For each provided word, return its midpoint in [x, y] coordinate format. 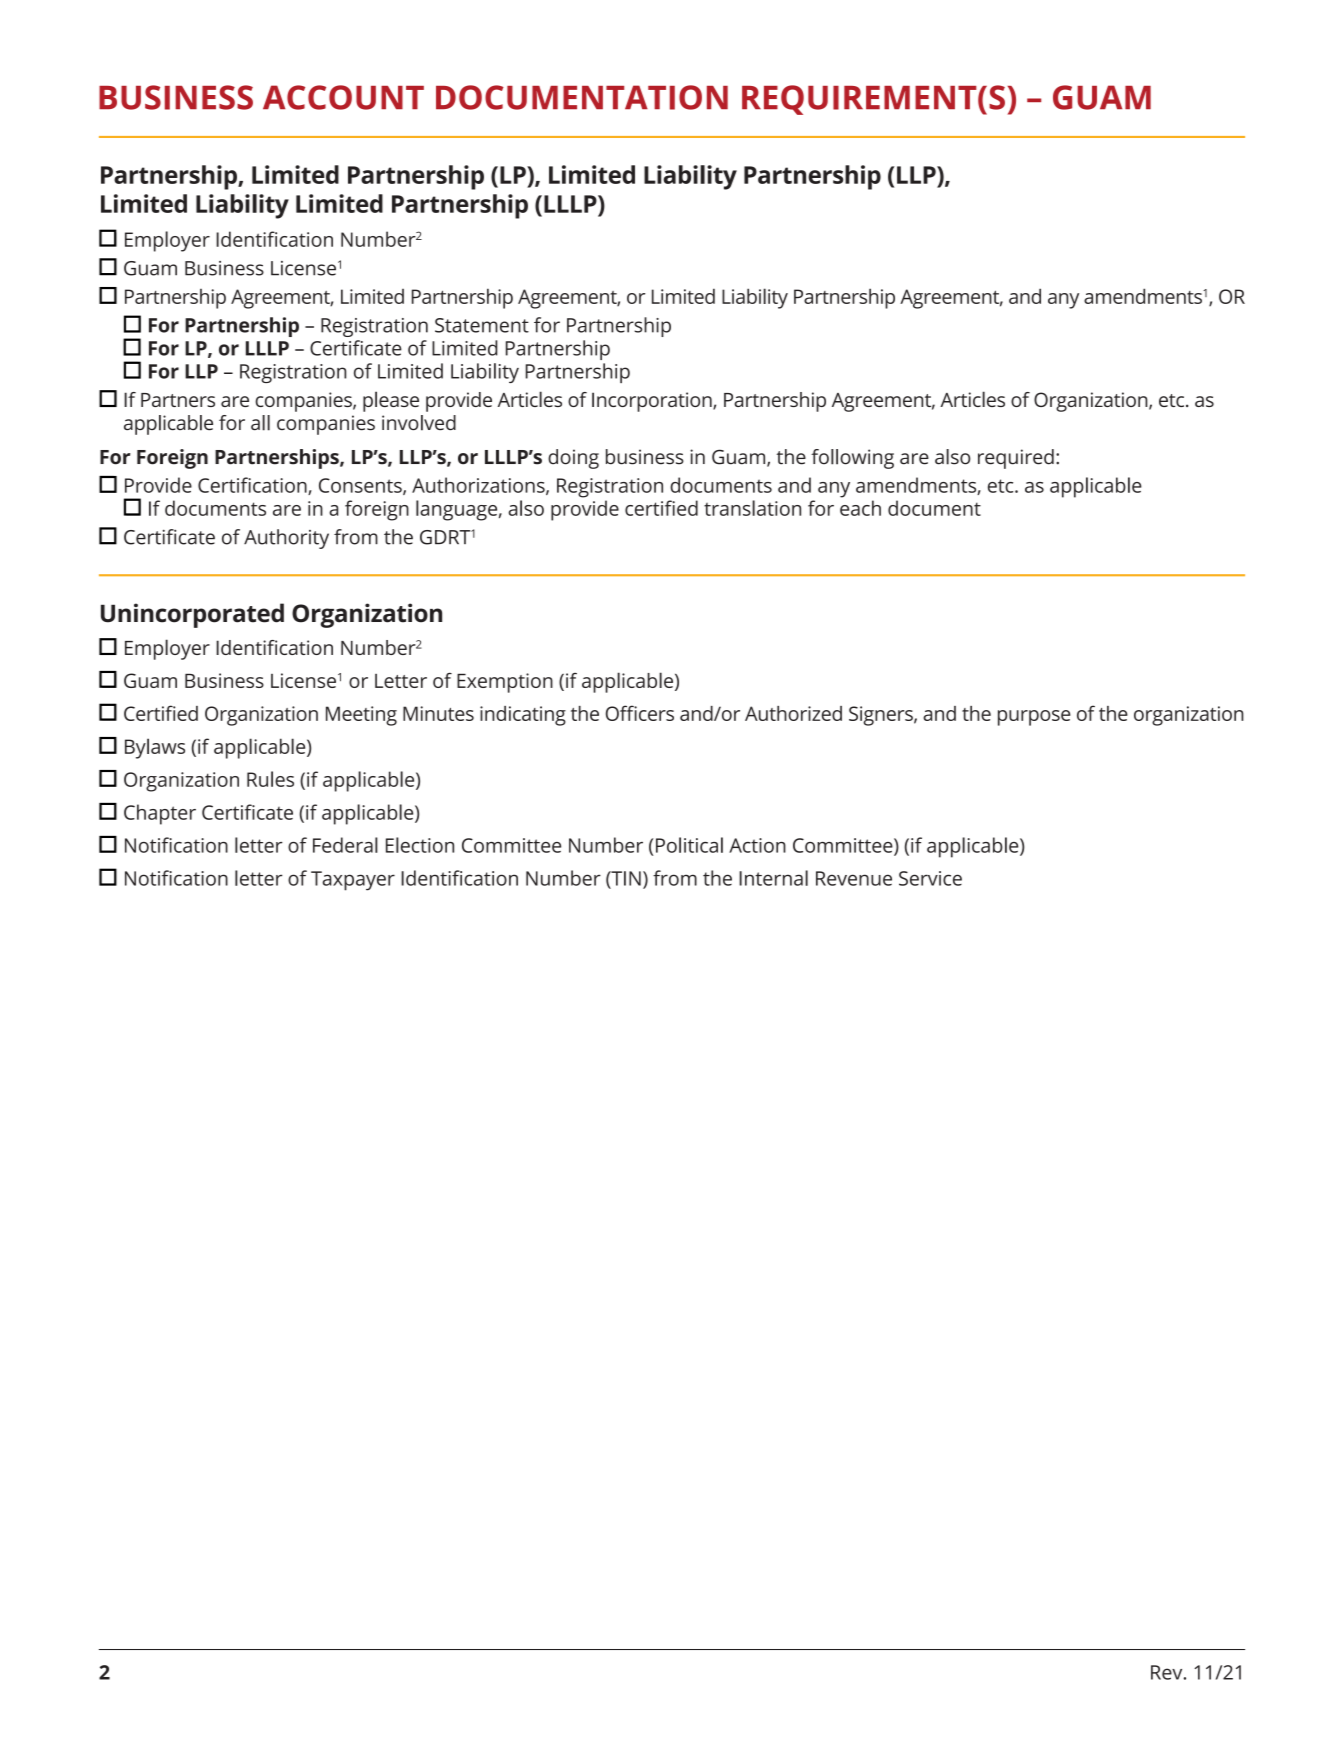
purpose [1034, 718]
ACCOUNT [343, 97]
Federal [345, 845]
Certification [253, 486]
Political [689, 845]
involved [419, 423]
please [391, 401]
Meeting [361, 716]
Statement [482, 325]
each [860, 508]
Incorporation [653, 402]
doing [573, 459]
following [852, 459]
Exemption [505, 683]
